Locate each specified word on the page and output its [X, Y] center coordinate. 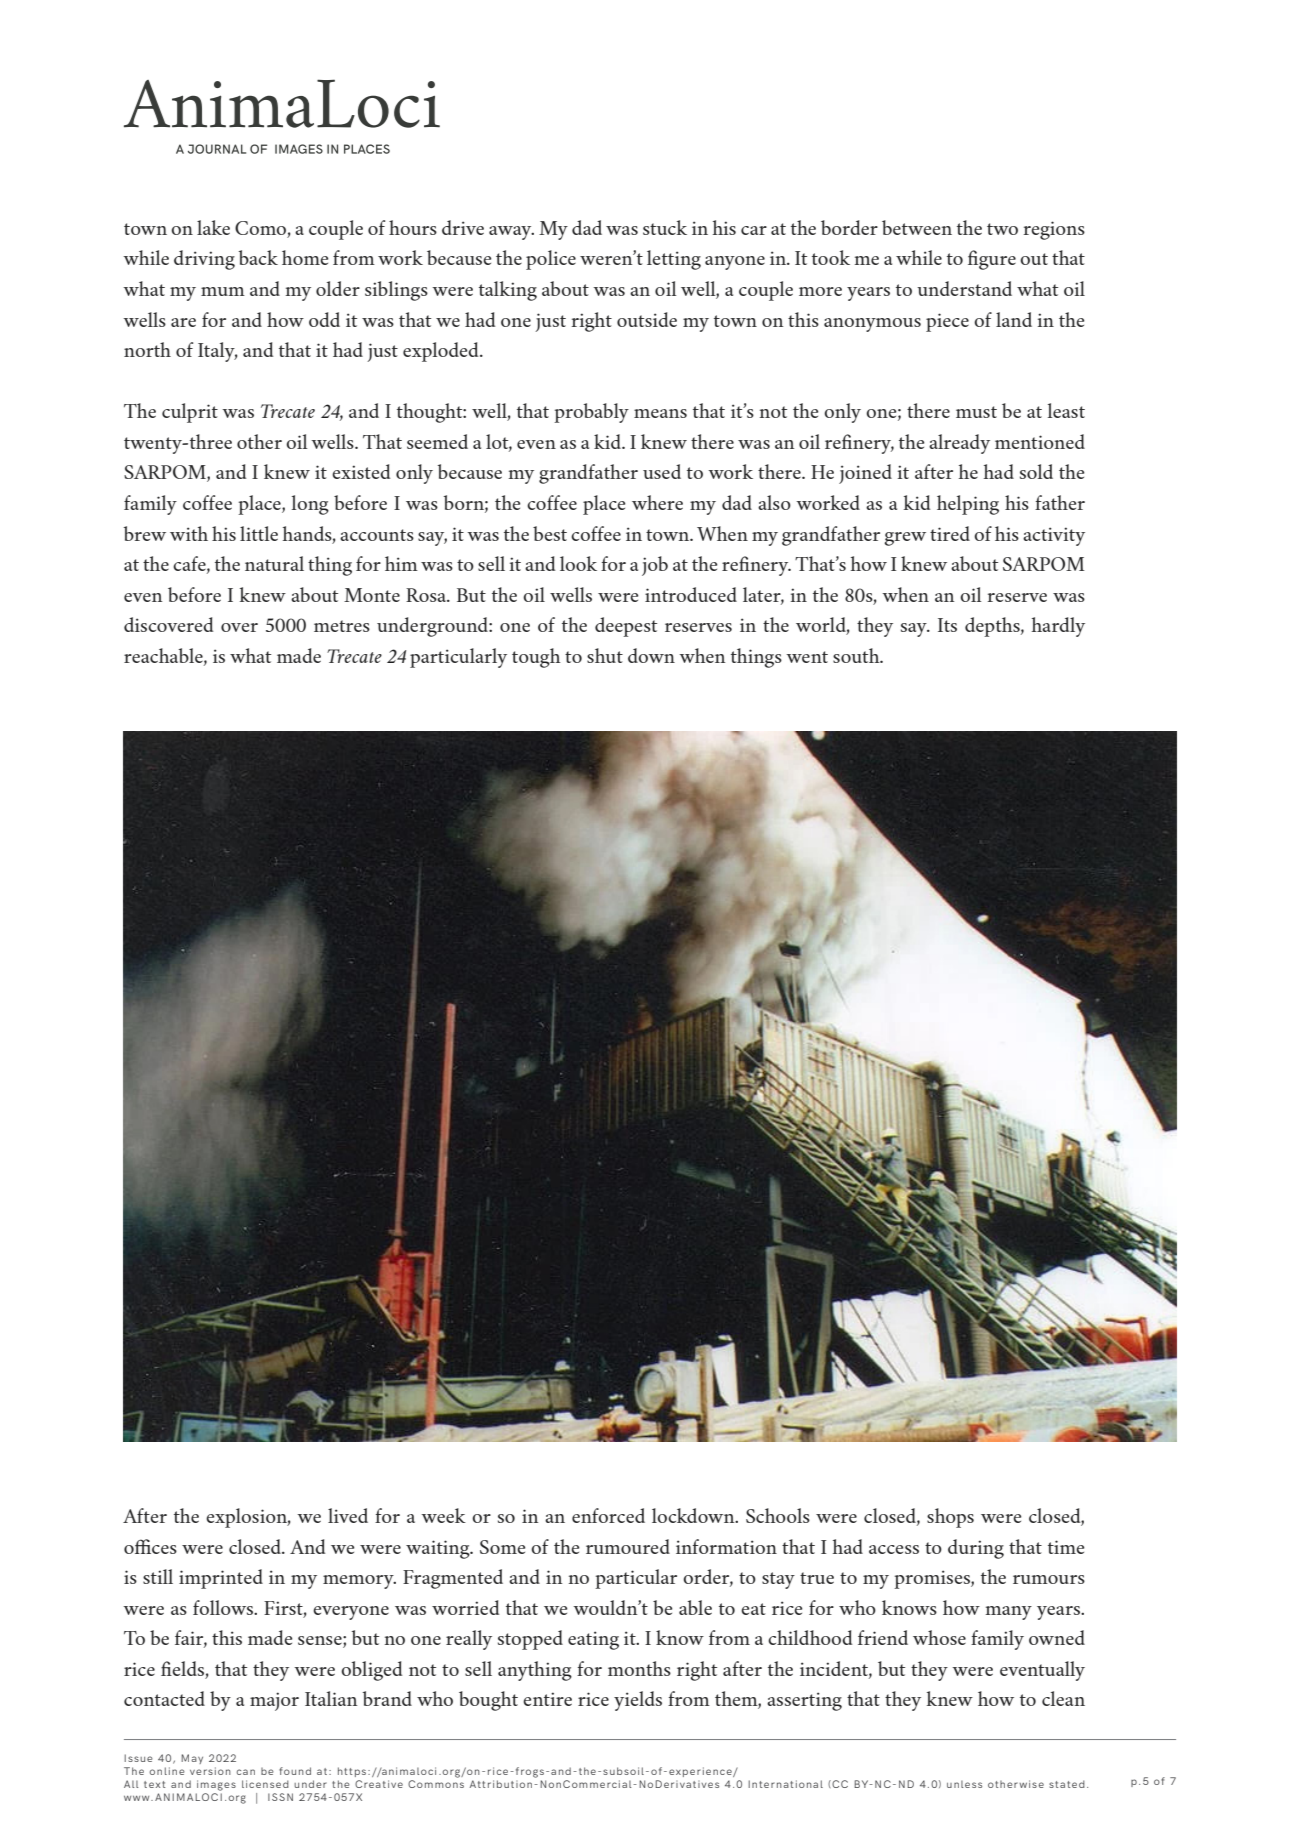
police [551, 260]
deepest [626, 627]
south [857, 655]
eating [593, 1640]
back [258, 257]
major [274, 1701]
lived [348, 1515]
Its [947, 625]
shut [605, 655]
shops [950, 1518]
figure [992, 260]
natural [274, 563]
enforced [608, 1515]
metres [342, 626]
